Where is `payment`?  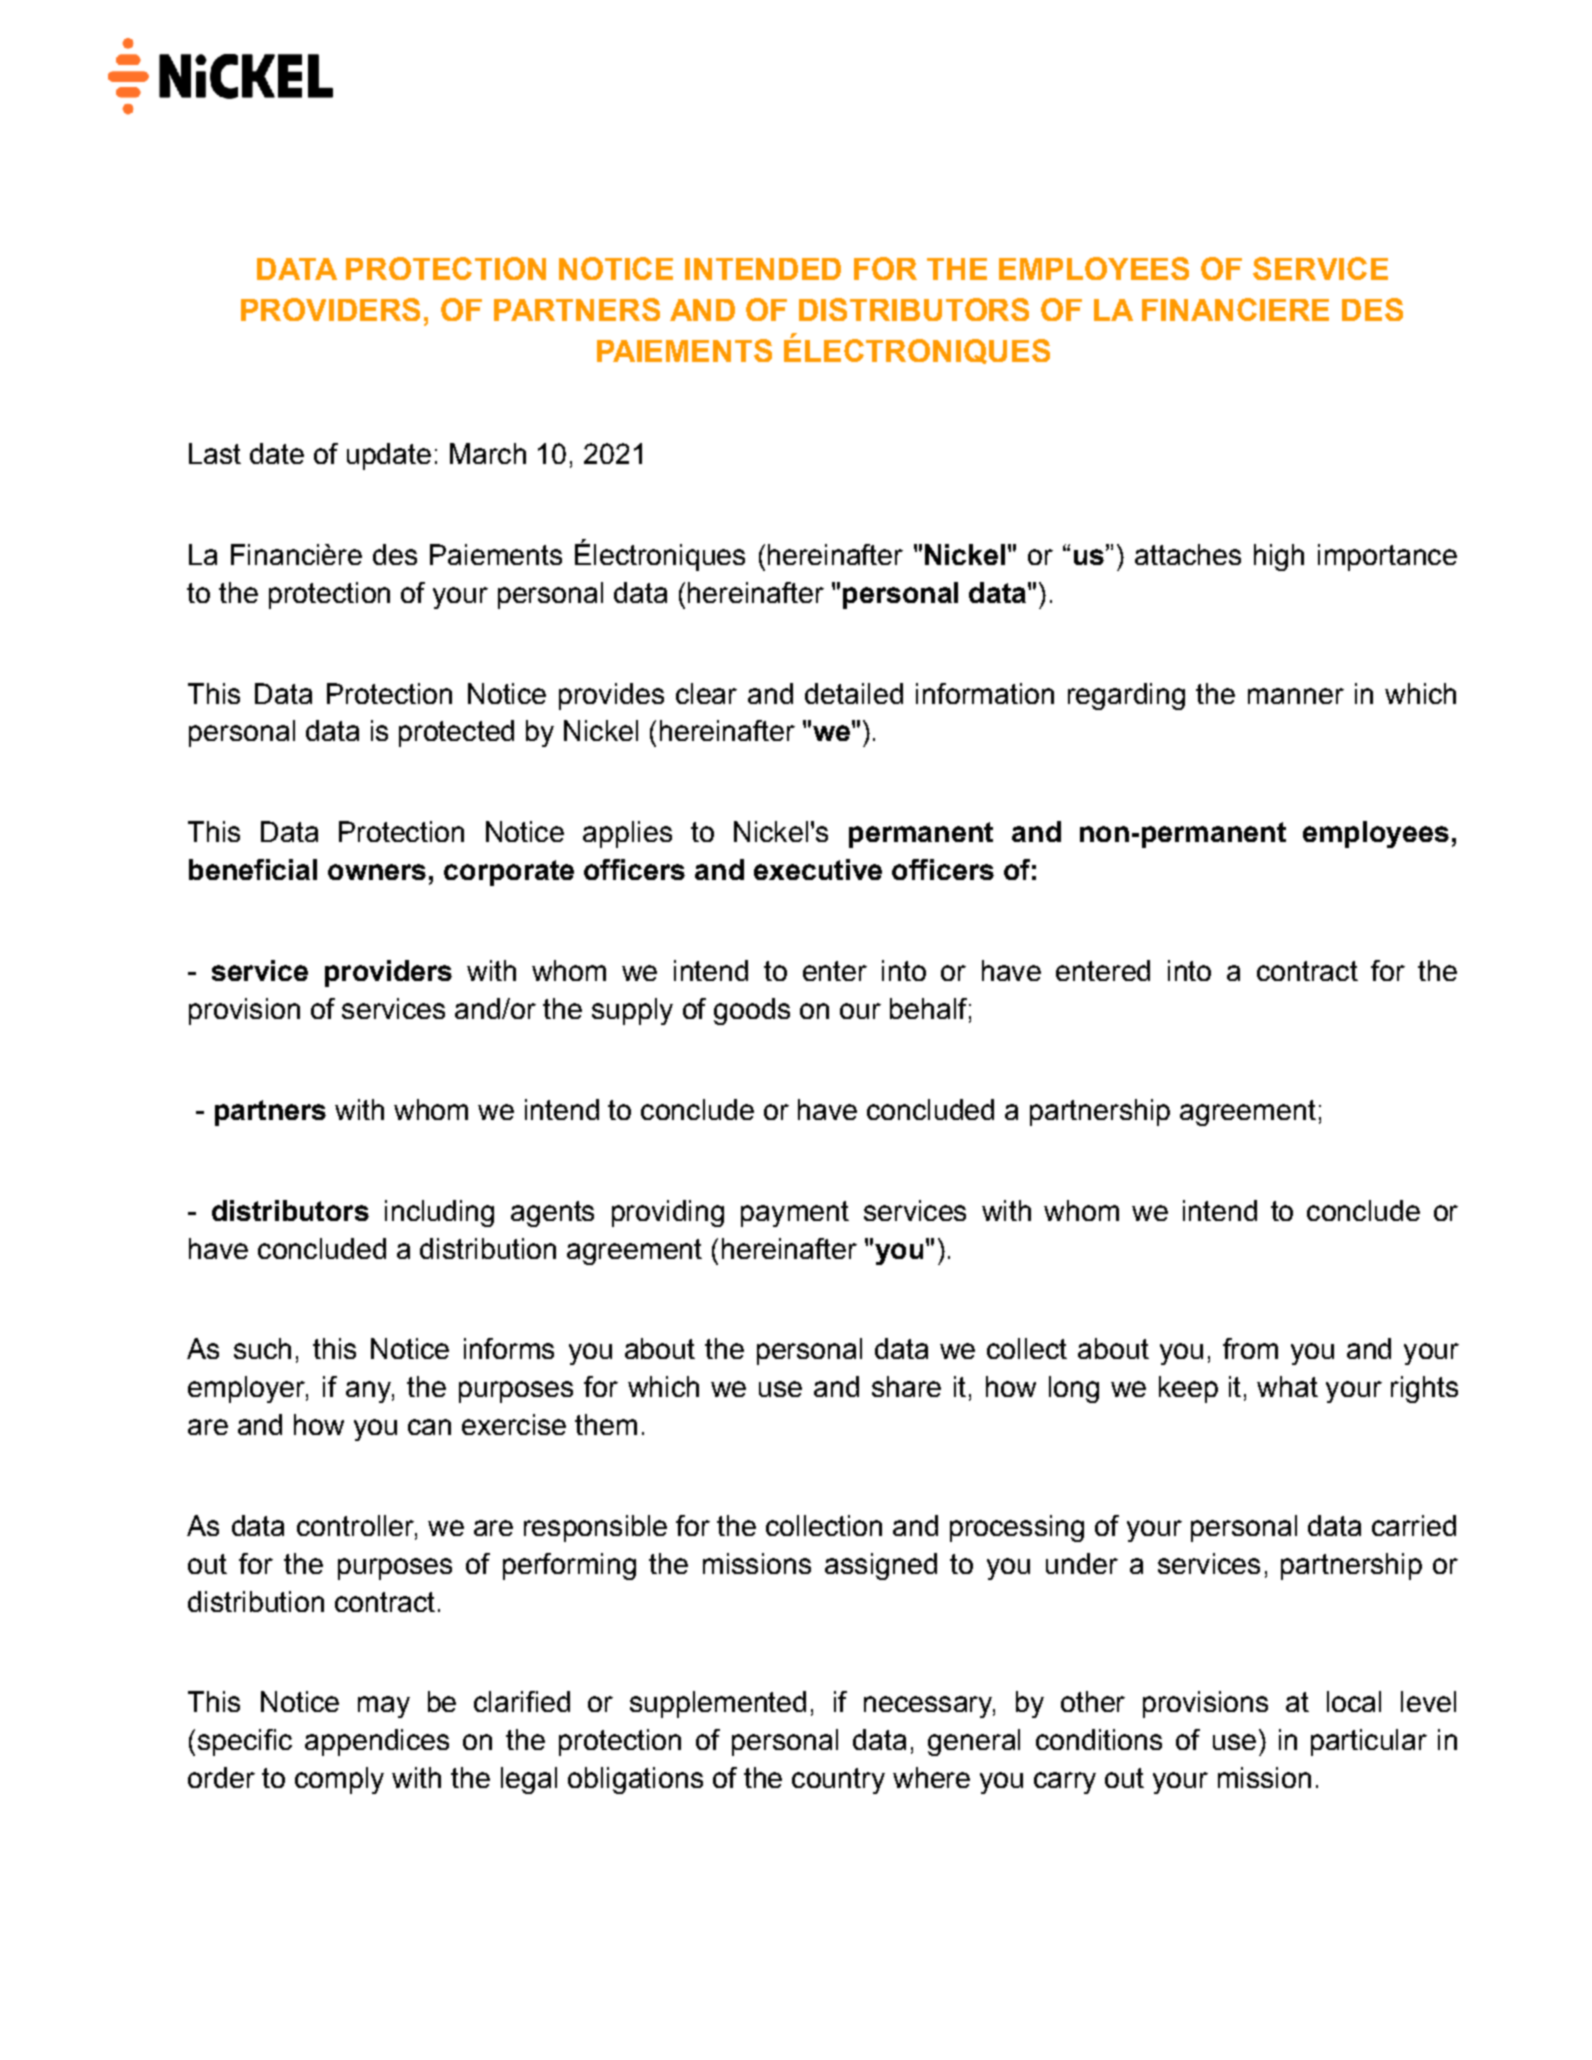 payment is located at coordinates (795, 1214).
